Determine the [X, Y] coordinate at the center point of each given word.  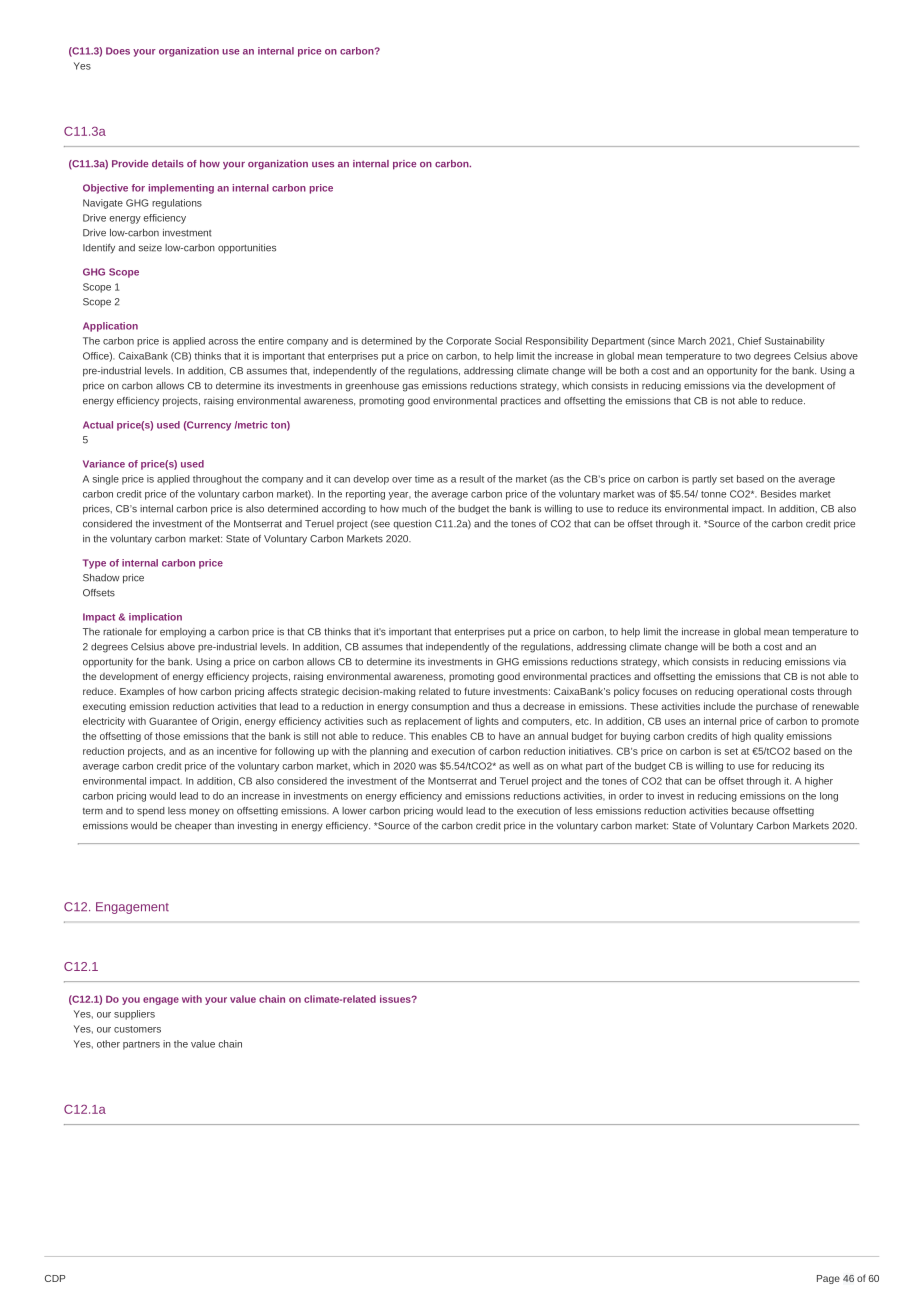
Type [94, 564]
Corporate [468, 342]
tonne [713, 494]
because [751, 811]
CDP [55, 1278]
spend [151, 812]
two [743, 356]
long [829, 797]
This [418, 736]
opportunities [247, 249]
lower [354, 811]
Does [118, 51]
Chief [750, 341]
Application [110, 327]
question [412, 525]
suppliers [134, 1015]
